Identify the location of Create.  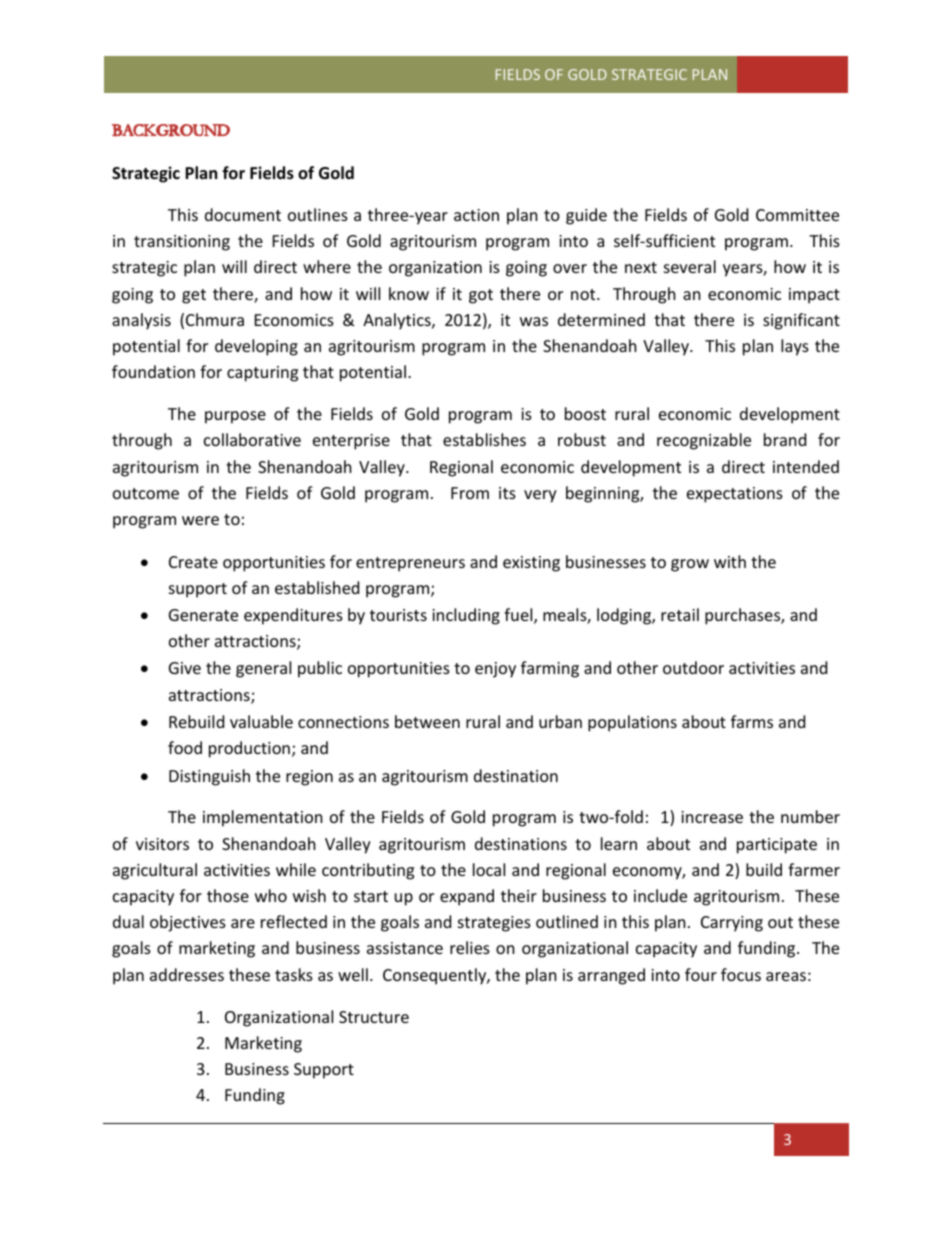
(193, 562).
